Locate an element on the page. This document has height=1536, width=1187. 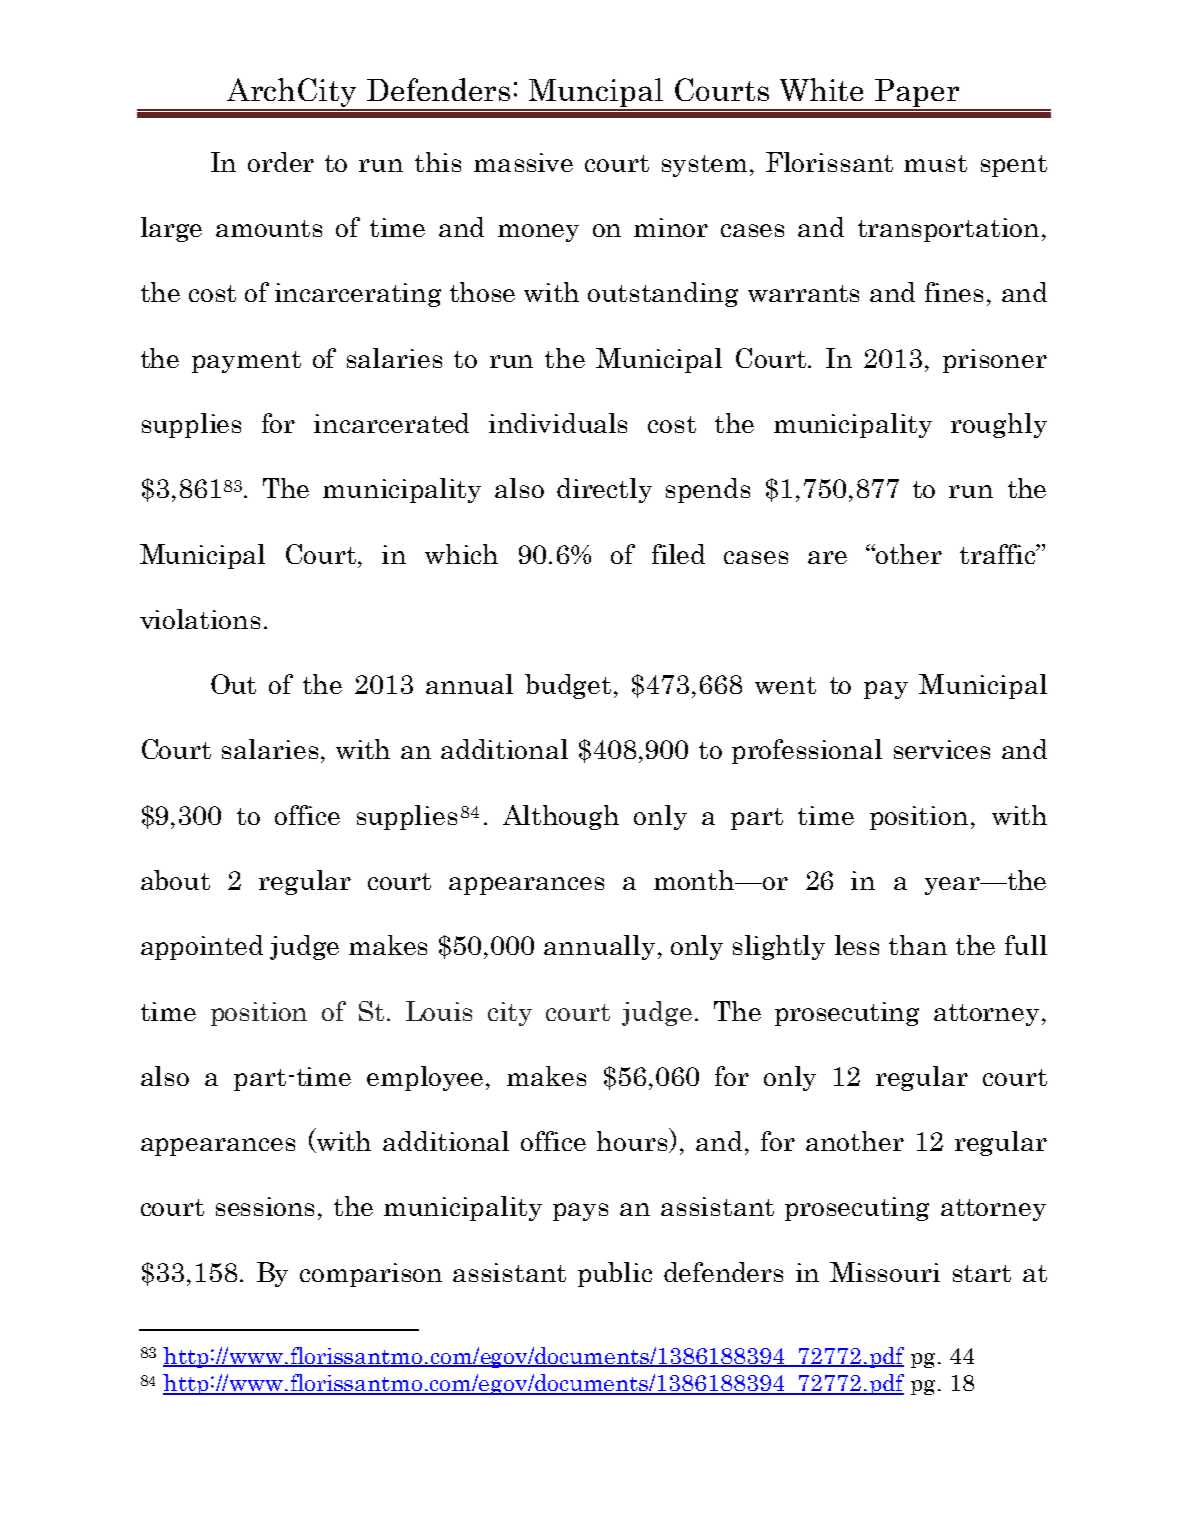
individuals is located at coordinates (558, 423).
